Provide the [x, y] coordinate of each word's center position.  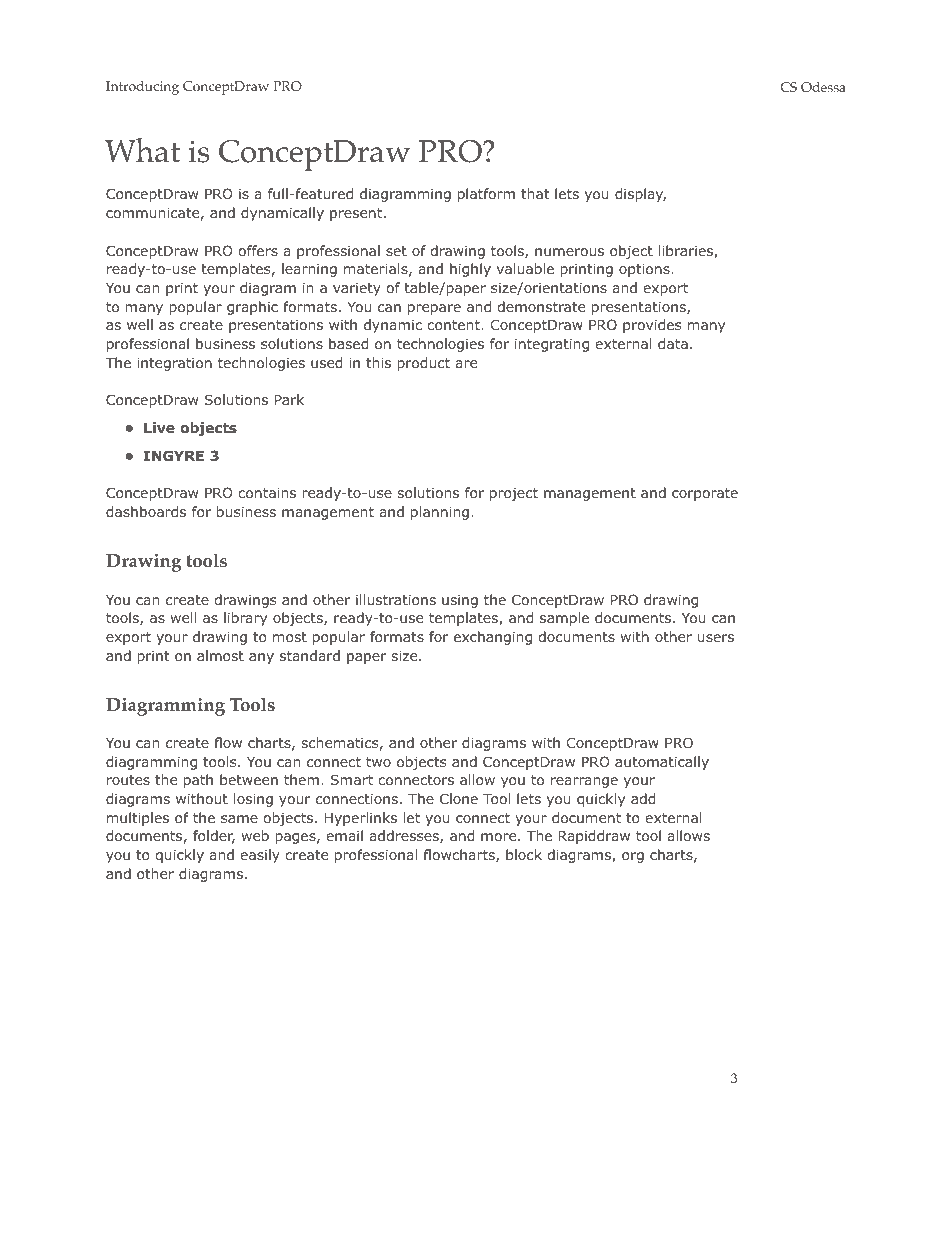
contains [267, 492]
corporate [705, 494]
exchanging [493, 638]
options [645, 270]
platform [486, 195]
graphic [252, 308]
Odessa [823, 87]
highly [470, 270]
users [716, 638]
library [245, 619]
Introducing [142, 88]
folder [214, 837]
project [514, 494]
